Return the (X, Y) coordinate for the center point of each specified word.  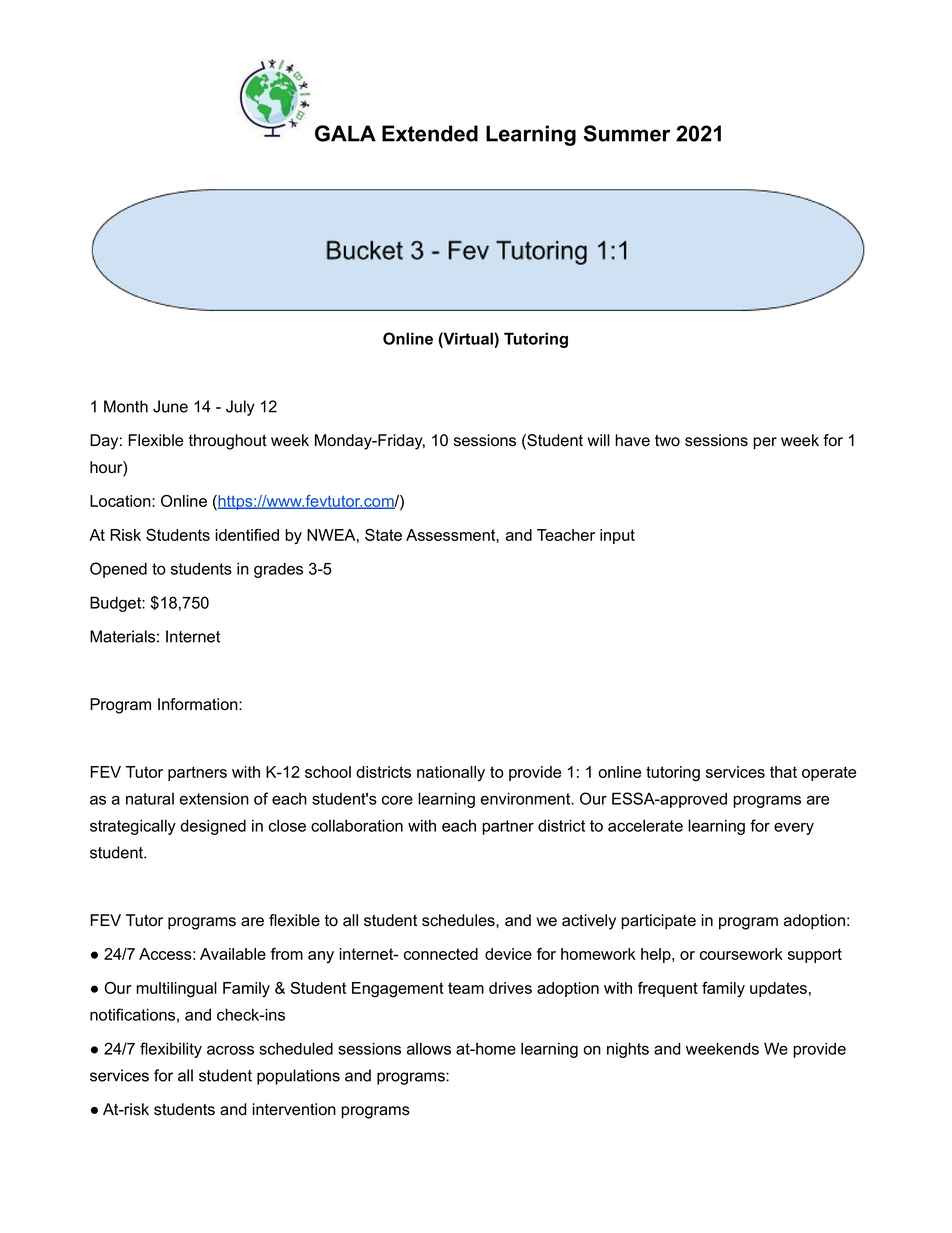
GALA (345, 133)
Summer (627, 133)
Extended (430, 133)
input (617, 536)
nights (628, 1050)
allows (429, 1048)
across (230, 1050)
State (383, 535)
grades (278, 570)
